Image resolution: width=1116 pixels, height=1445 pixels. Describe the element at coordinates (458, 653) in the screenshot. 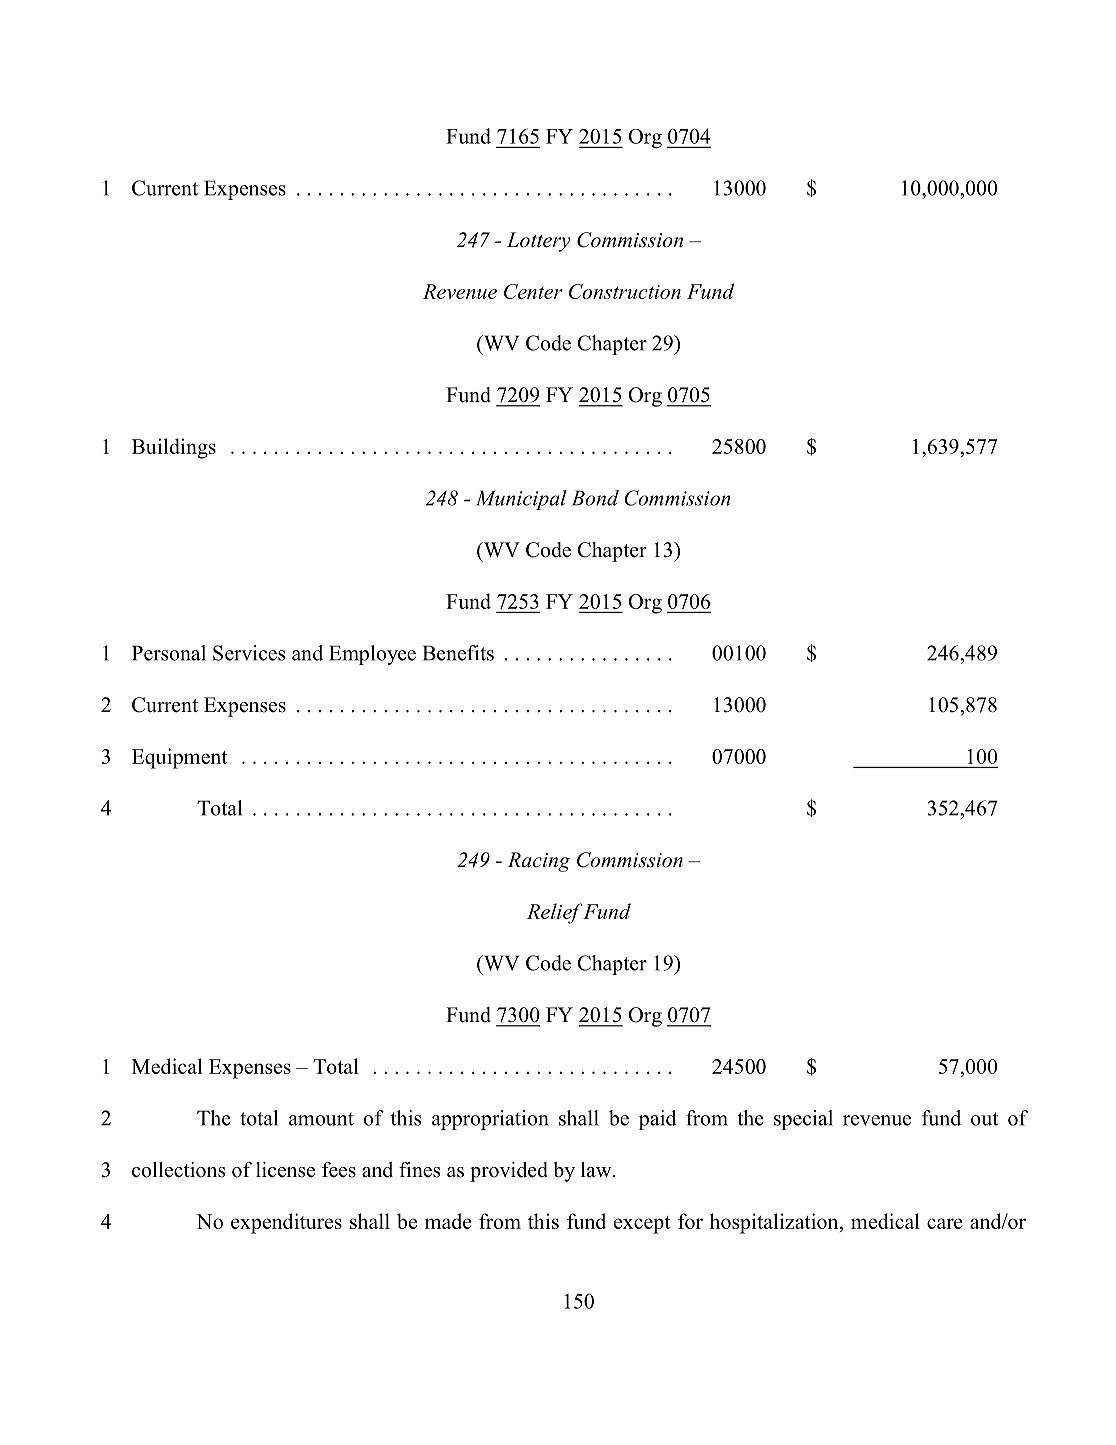

I see `Benefits` at that location.
